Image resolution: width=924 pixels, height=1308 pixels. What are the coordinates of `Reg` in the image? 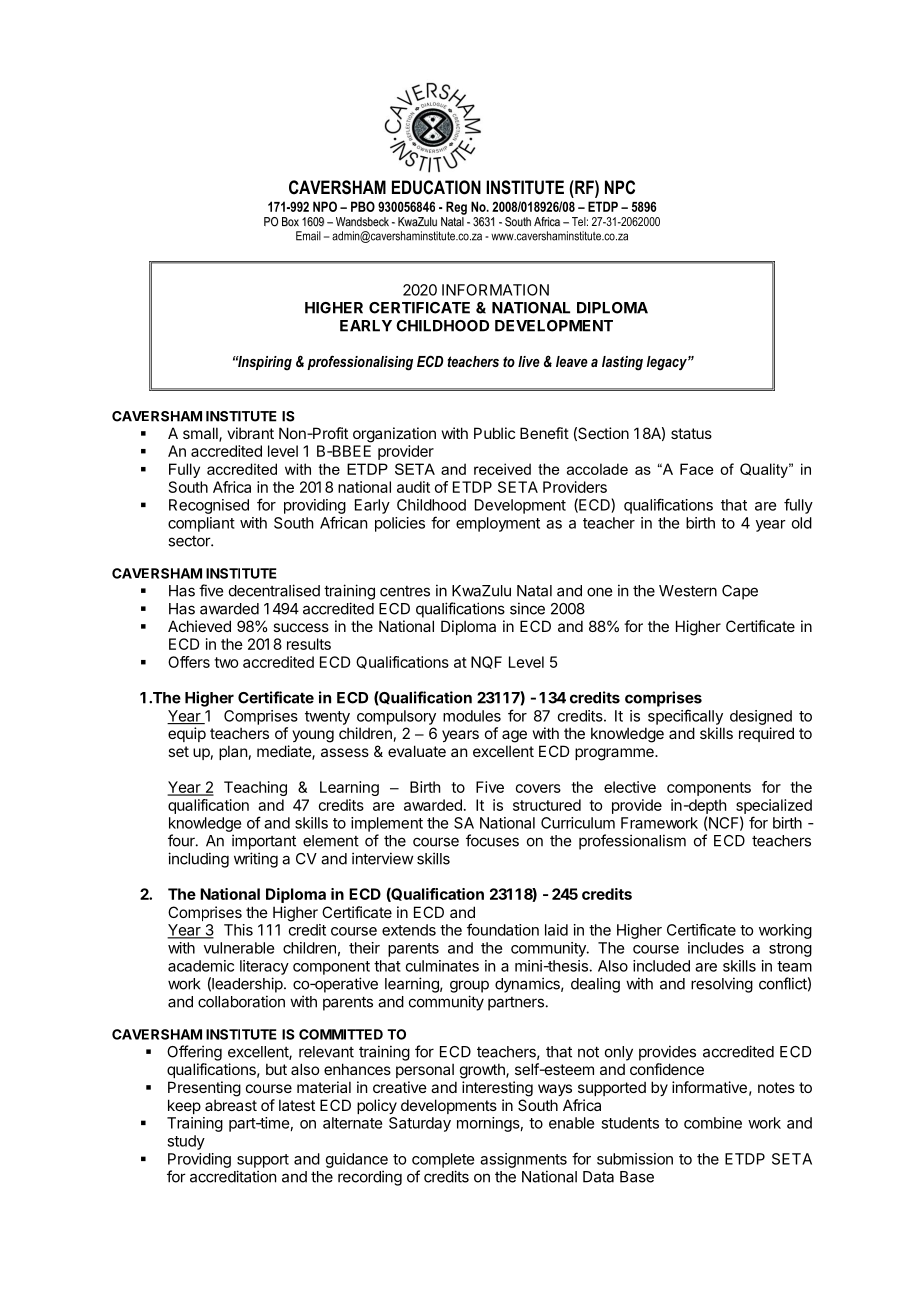 It's located at (456, 208).
